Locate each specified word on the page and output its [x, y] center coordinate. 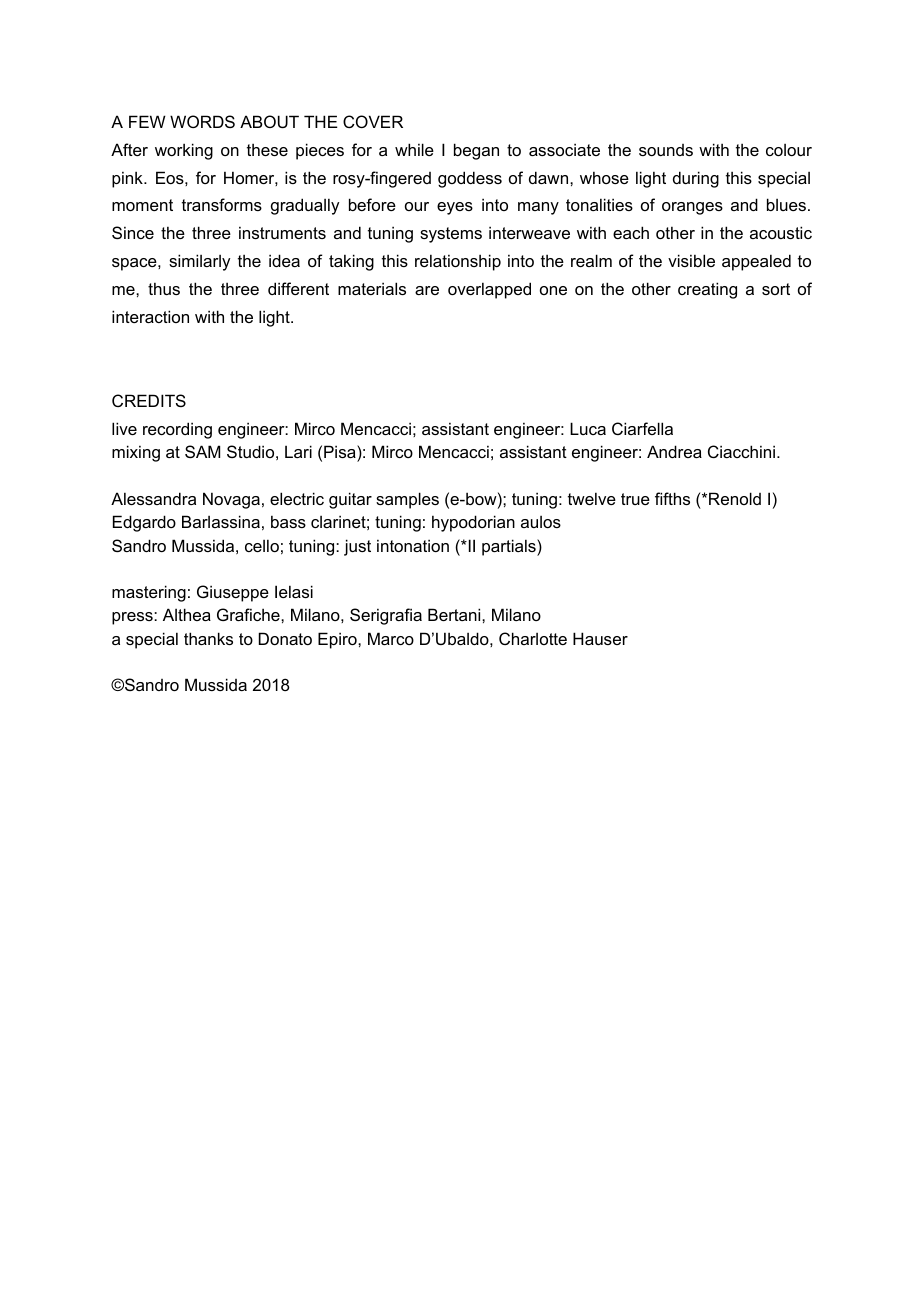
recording [177, 430]
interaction [150, 316]
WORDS [202, 121]
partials [510, 547]
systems [451, 235]
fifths [672, 498]
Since [133, 232]
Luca [588, 428]
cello [262, 545]
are [427, 290]
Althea [187, 614]
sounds [666, 150]
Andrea [674, 451]
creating [707, 290]
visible [691, 260]
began [476, 151]
